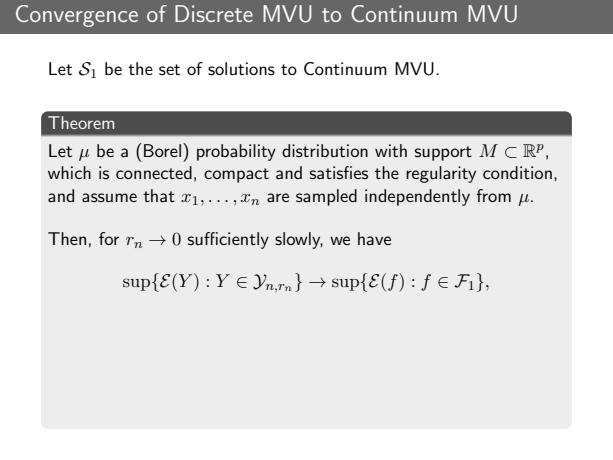 The height and width of the page is (460, 613). What do you see at coordinates (391, 150) in the page?
I see `with` at bounding box center [391, 150].
